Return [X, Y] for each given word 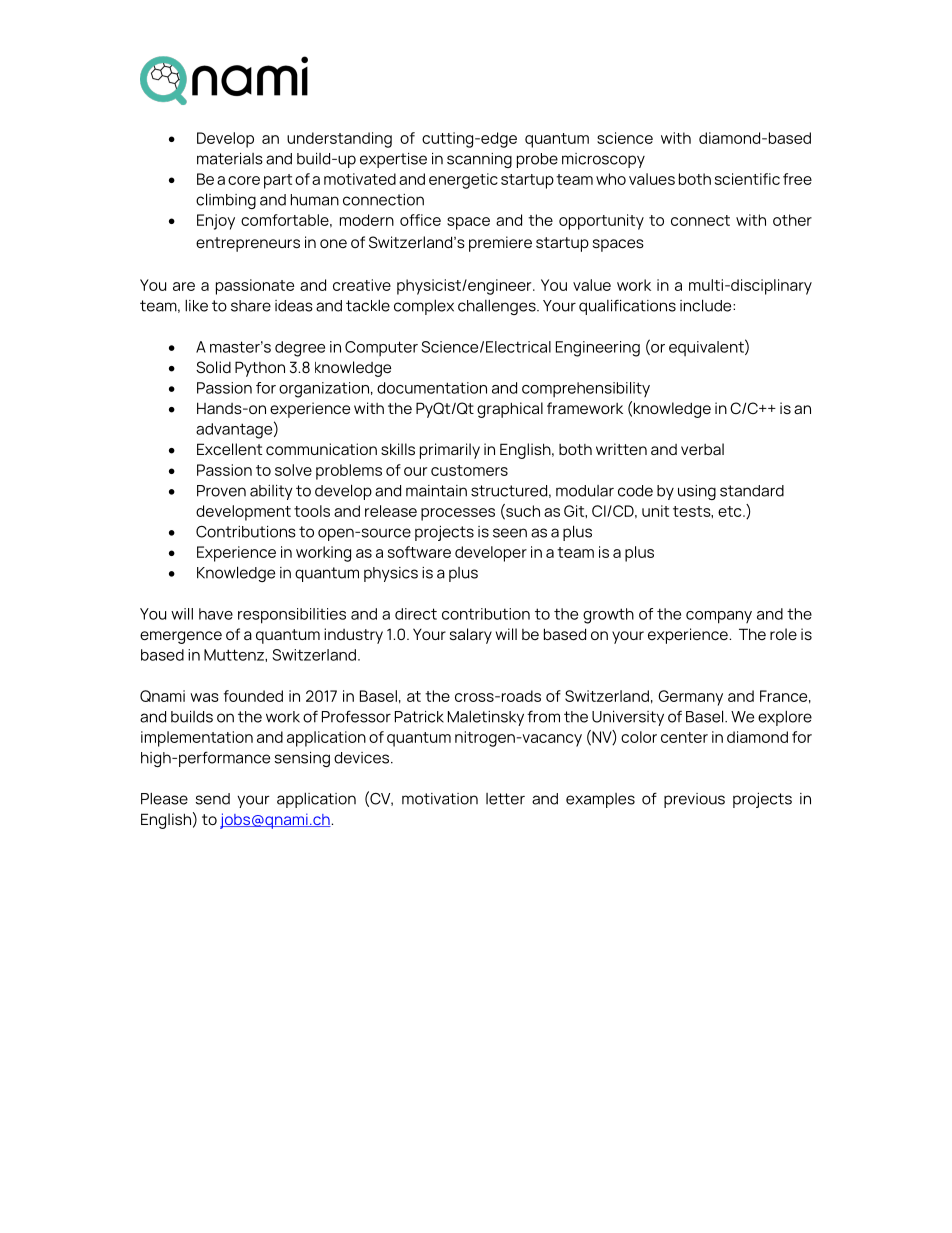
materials [230, 159]
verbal [702, 449]
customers [469, 470]
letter [505, 799]
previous [694, 800]
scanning [479, 160]
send [213, 799]
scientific [747, 179]
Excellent [229, 449]
